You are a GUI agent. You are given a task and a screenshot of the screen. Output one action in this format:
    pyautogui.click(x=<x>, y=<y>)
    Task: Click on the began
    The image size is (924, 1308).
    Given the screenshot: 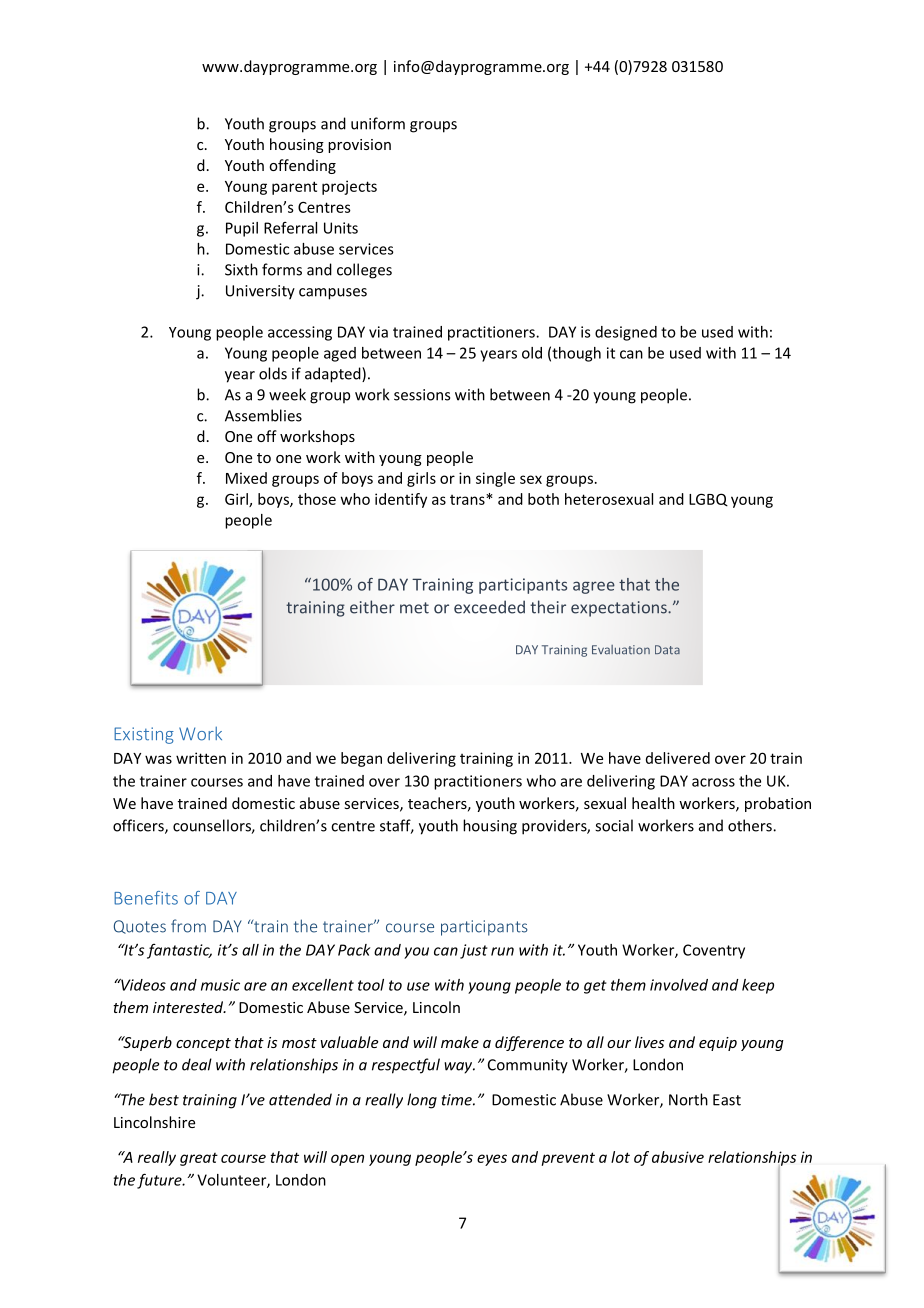 What is the action you would take?
    pyautogui.click(x=361, y=759)
